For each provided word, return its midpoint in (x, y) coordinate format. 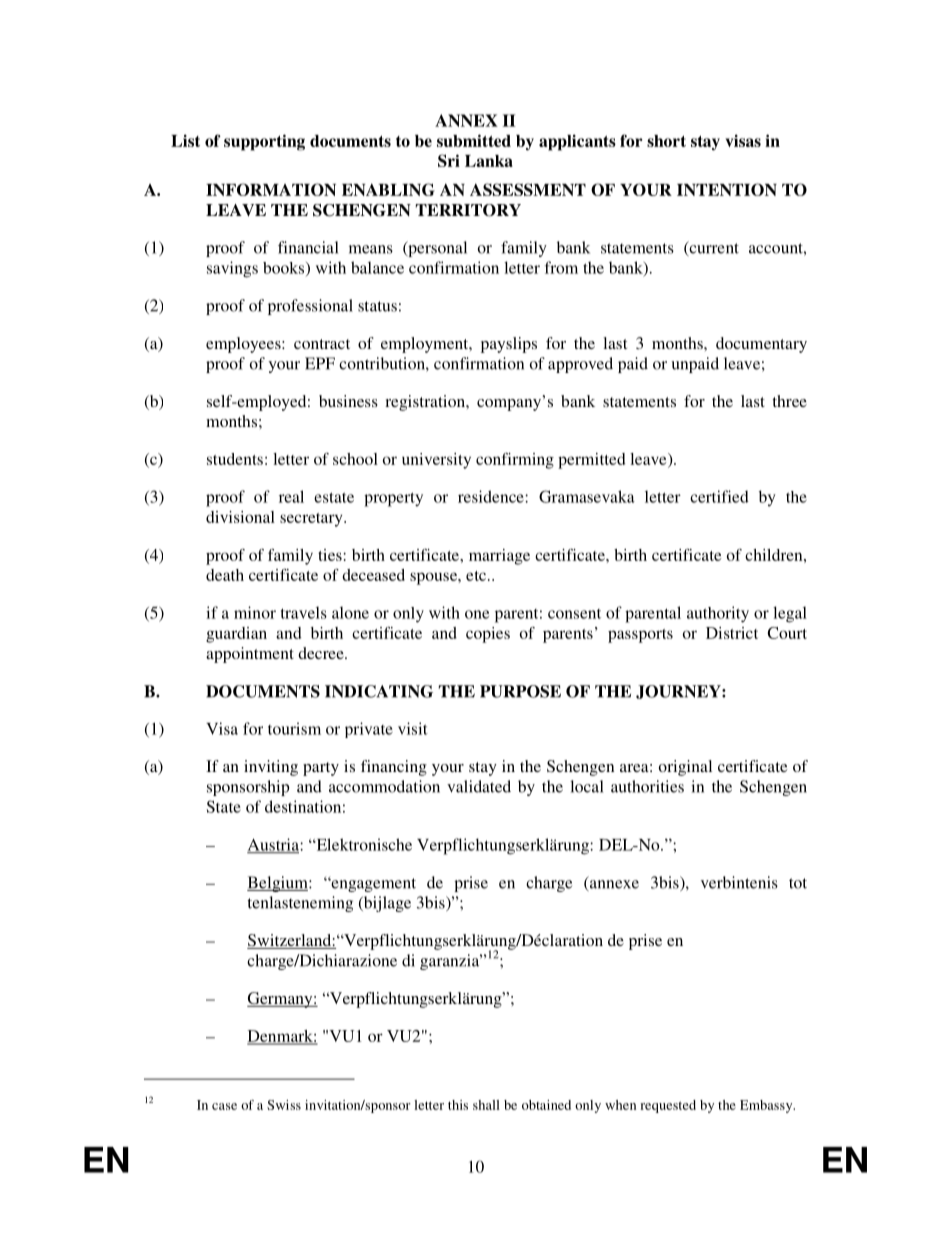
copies (488, 635)
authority (718, 614)
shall (486, 1105)
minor (255, 612)
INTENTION (727, 189)
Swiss (284, 1105)
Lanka (489, 161)
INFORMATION (271, 189)
